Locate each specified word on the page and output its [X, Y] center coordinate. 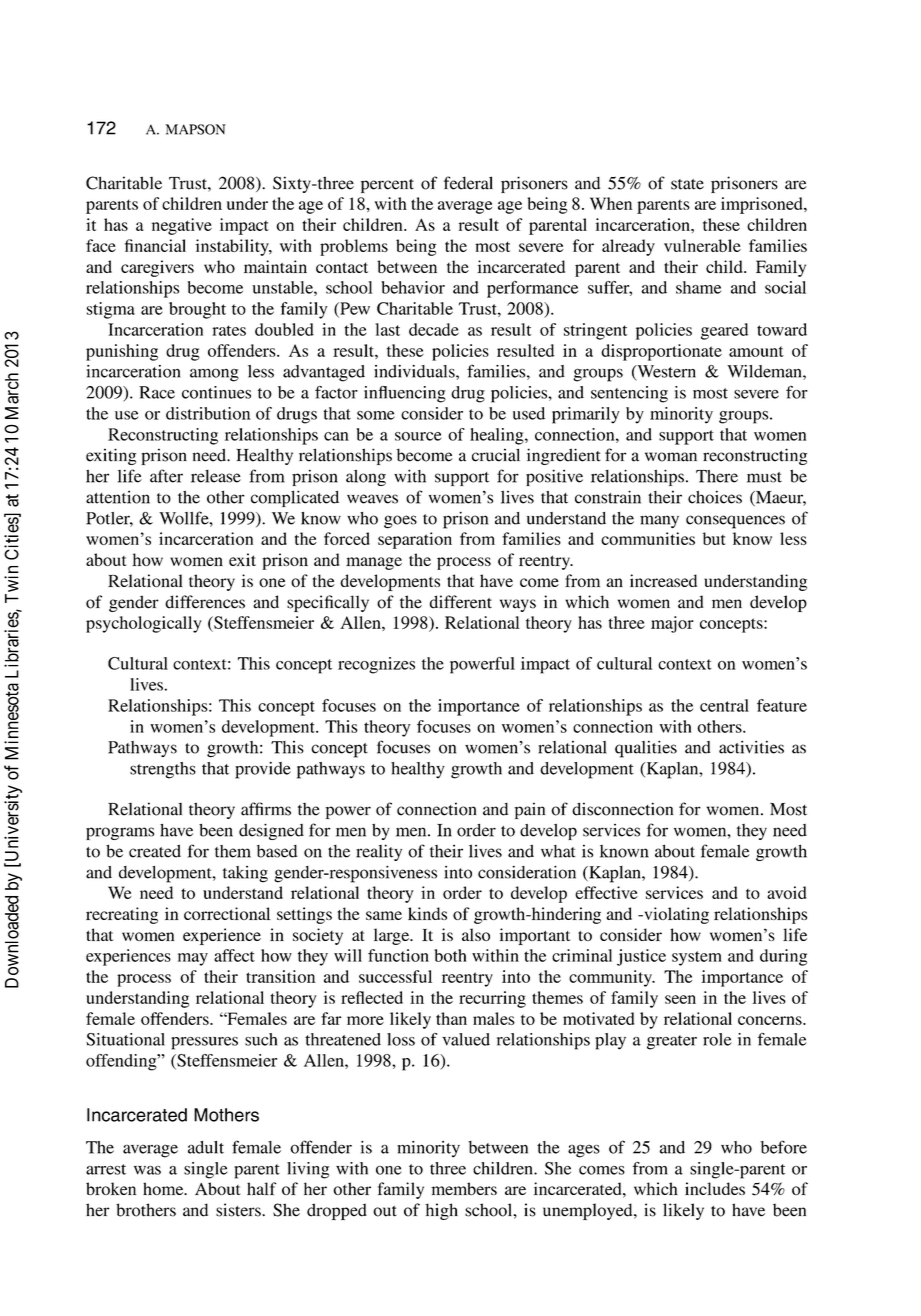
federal [468, 183]
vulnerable [702, 245]
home [164, 1188]
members [464, 1188]
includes [715, 1188]
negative [182, 226]
